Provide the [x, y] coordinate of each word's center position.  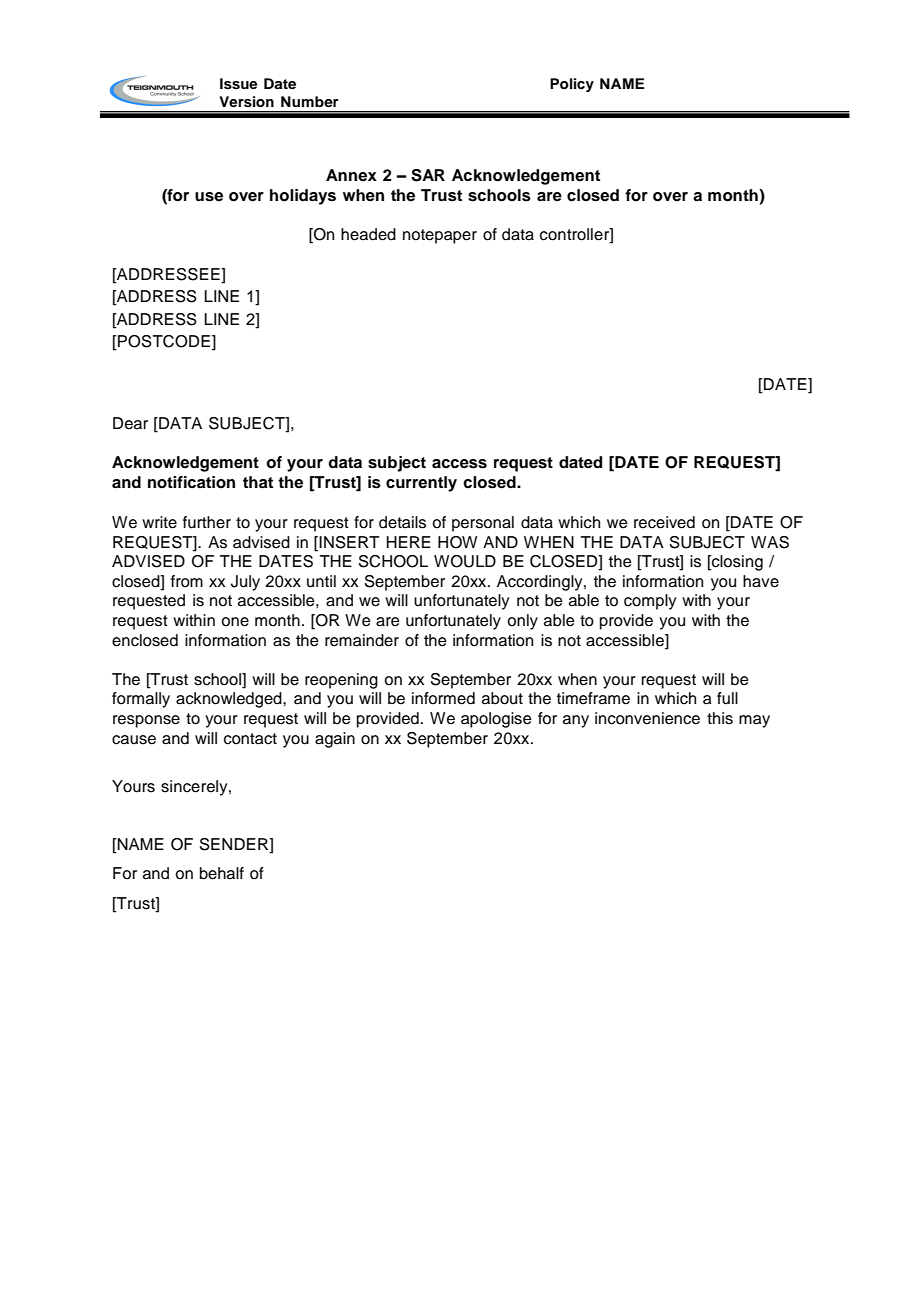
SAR [428, 175]
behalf [222, 873]
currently [421, 484]
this [720, 718]
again [335, 740]
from [187, 581]
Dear [130, 423]
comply [650, 602]
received [664, 522]
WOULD [465, 561]
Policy [572, 85]
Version [246, 102]
